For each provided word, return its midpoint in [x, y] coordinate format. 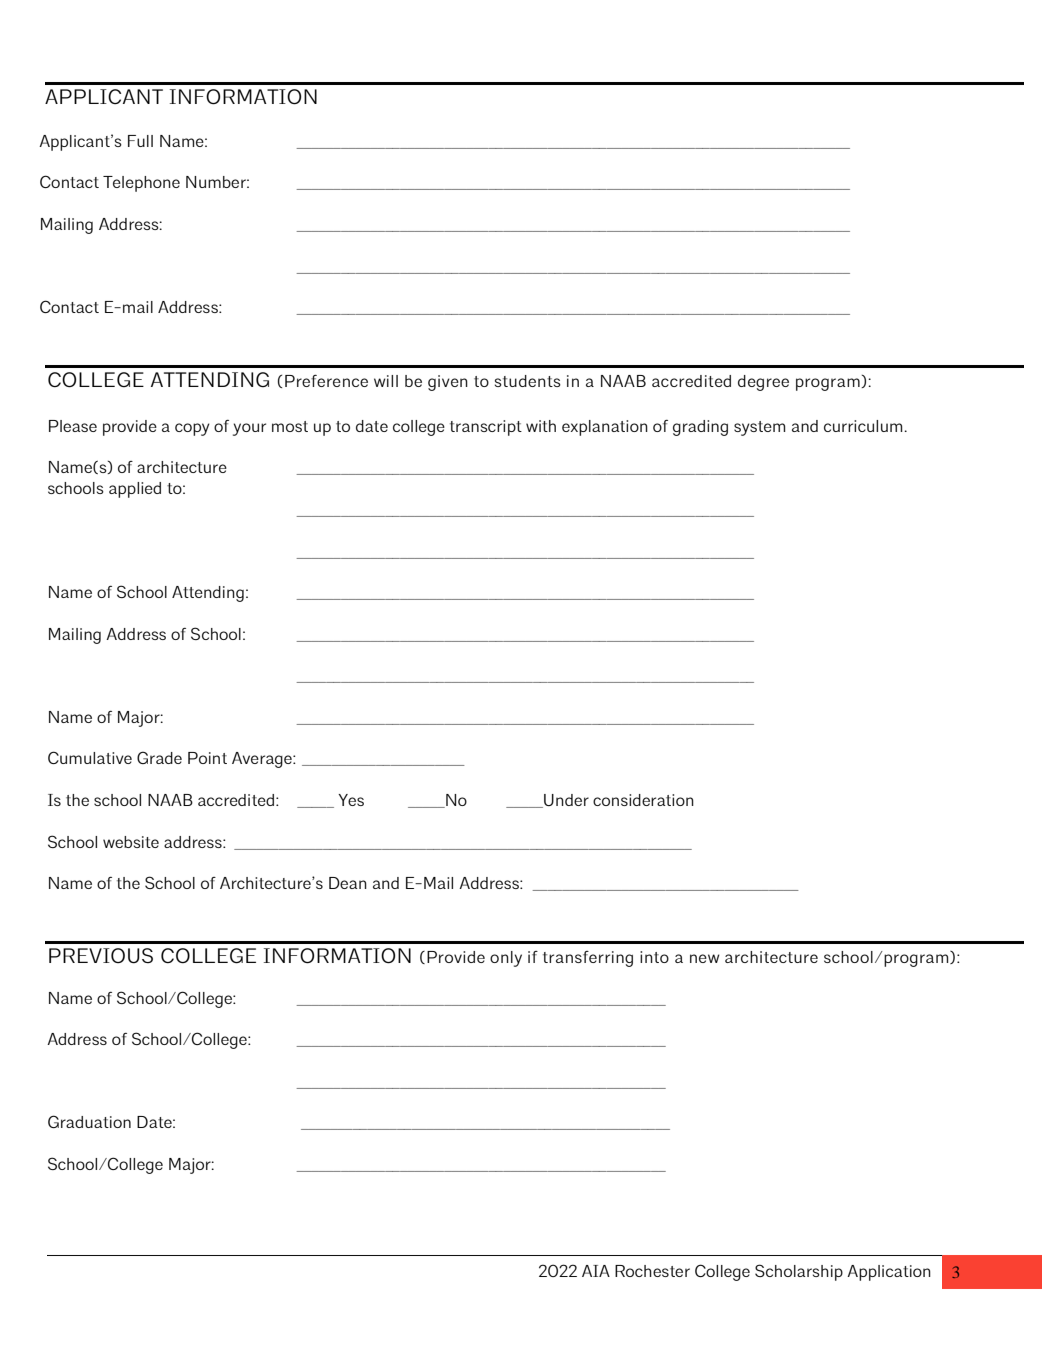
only [506, 959]
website [131, 842]
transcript [486, 428]
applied [135, 490]
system [759, 428]
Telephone [141, 184]
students [528, 381]
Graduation [89, 1121]
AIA [596, 1271]
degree [763, 383]
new [705, 958]
